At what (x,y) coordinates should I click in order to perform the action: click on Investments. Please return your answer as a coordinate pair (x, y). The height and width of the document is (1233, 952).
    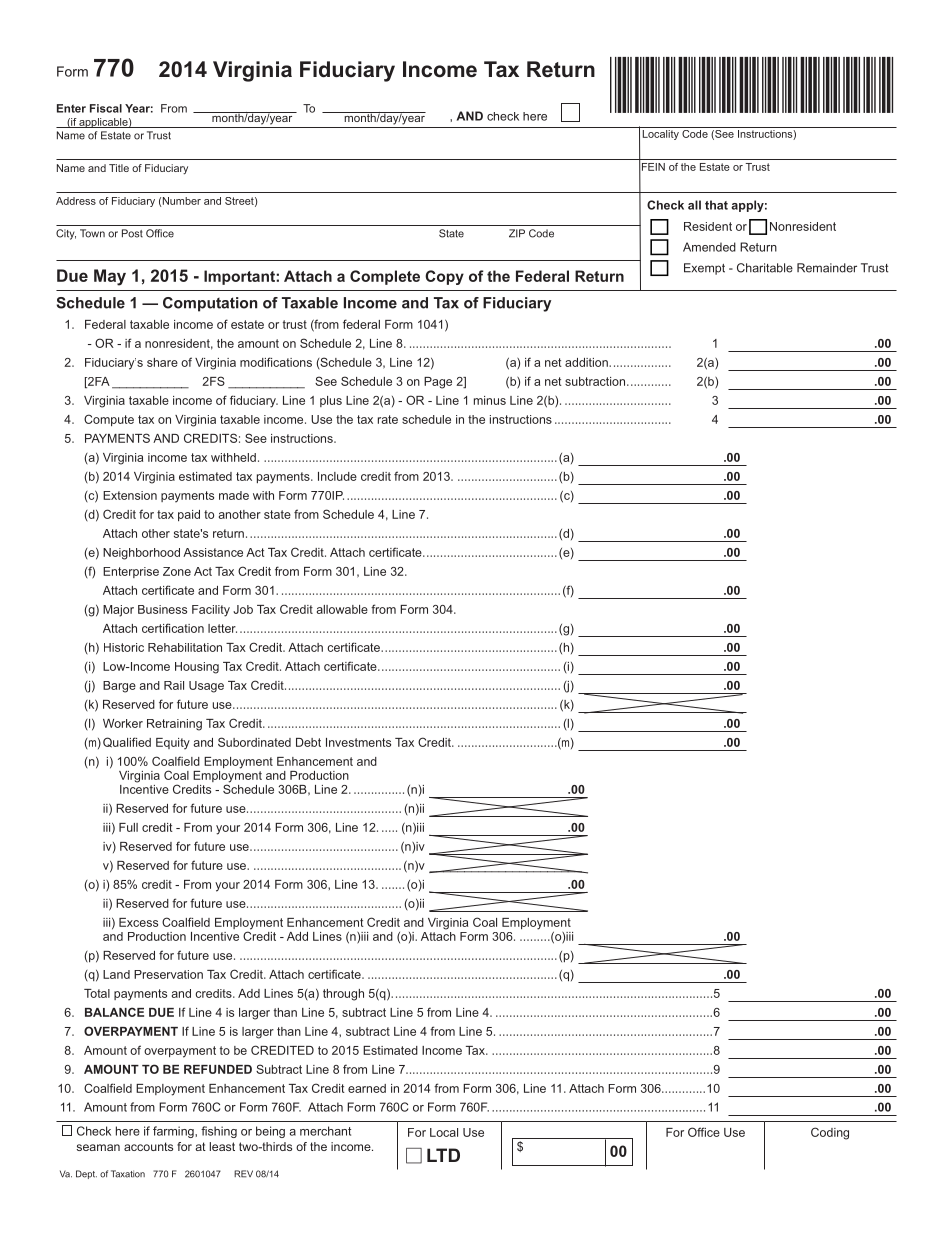
    Looking at the image, I should click on (358, 742).
